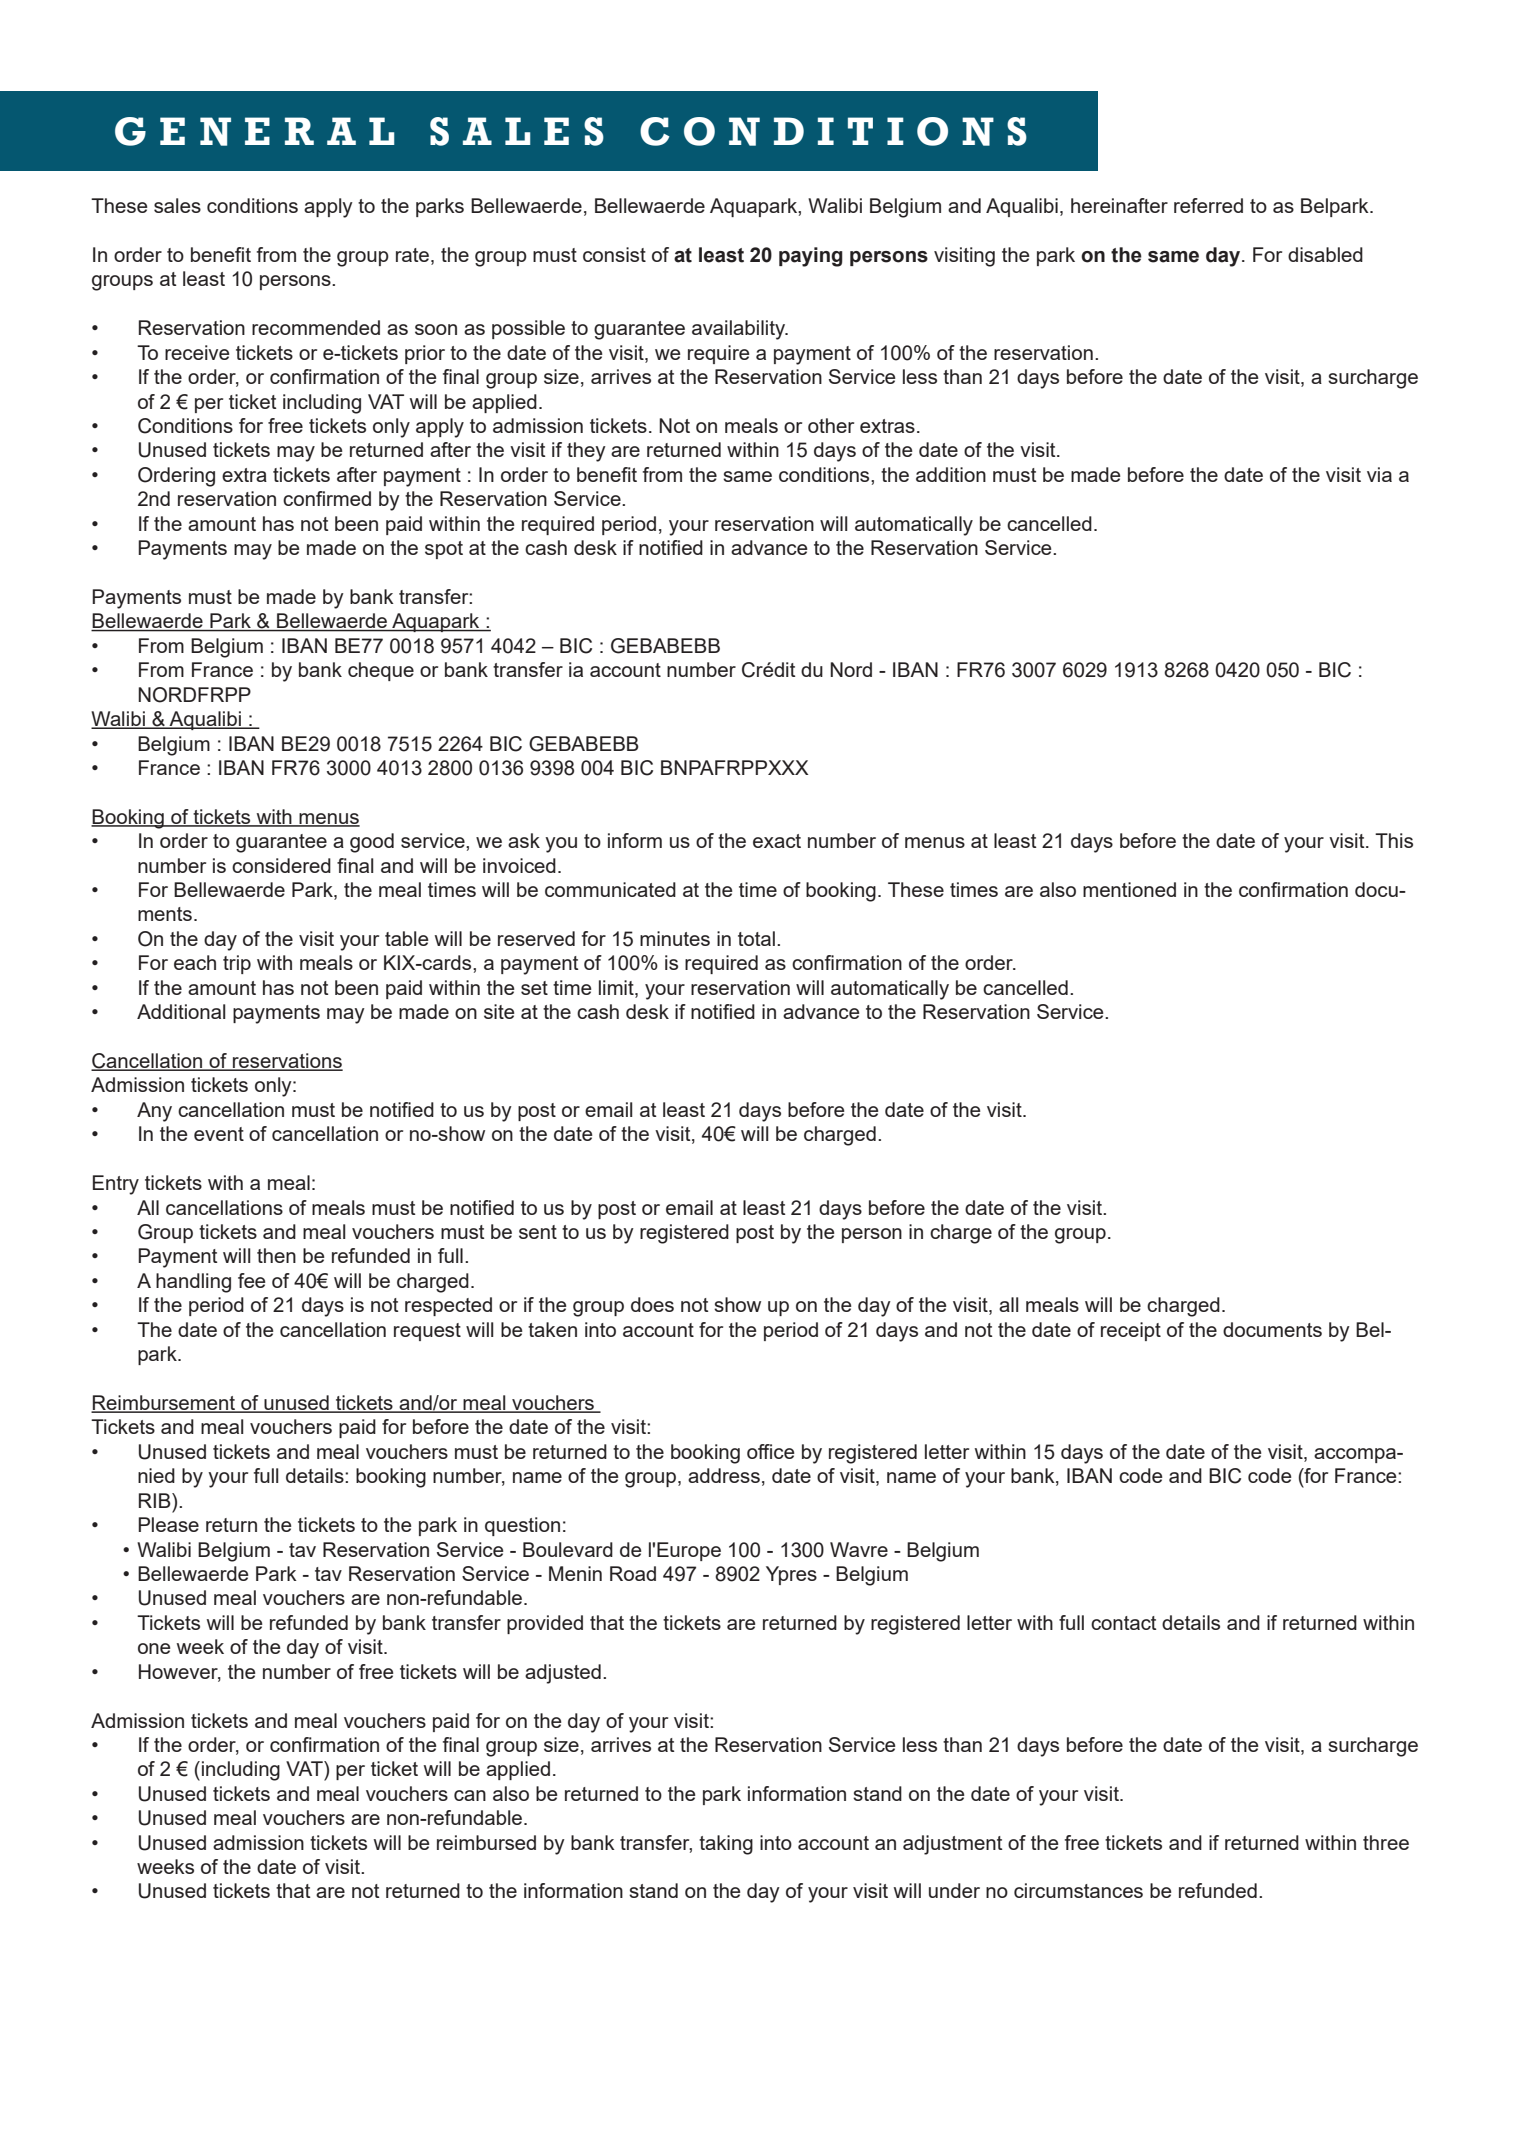  Describe the element at coordinates (1129, 889) in the screenshot. I see `mentioned` at that location.
